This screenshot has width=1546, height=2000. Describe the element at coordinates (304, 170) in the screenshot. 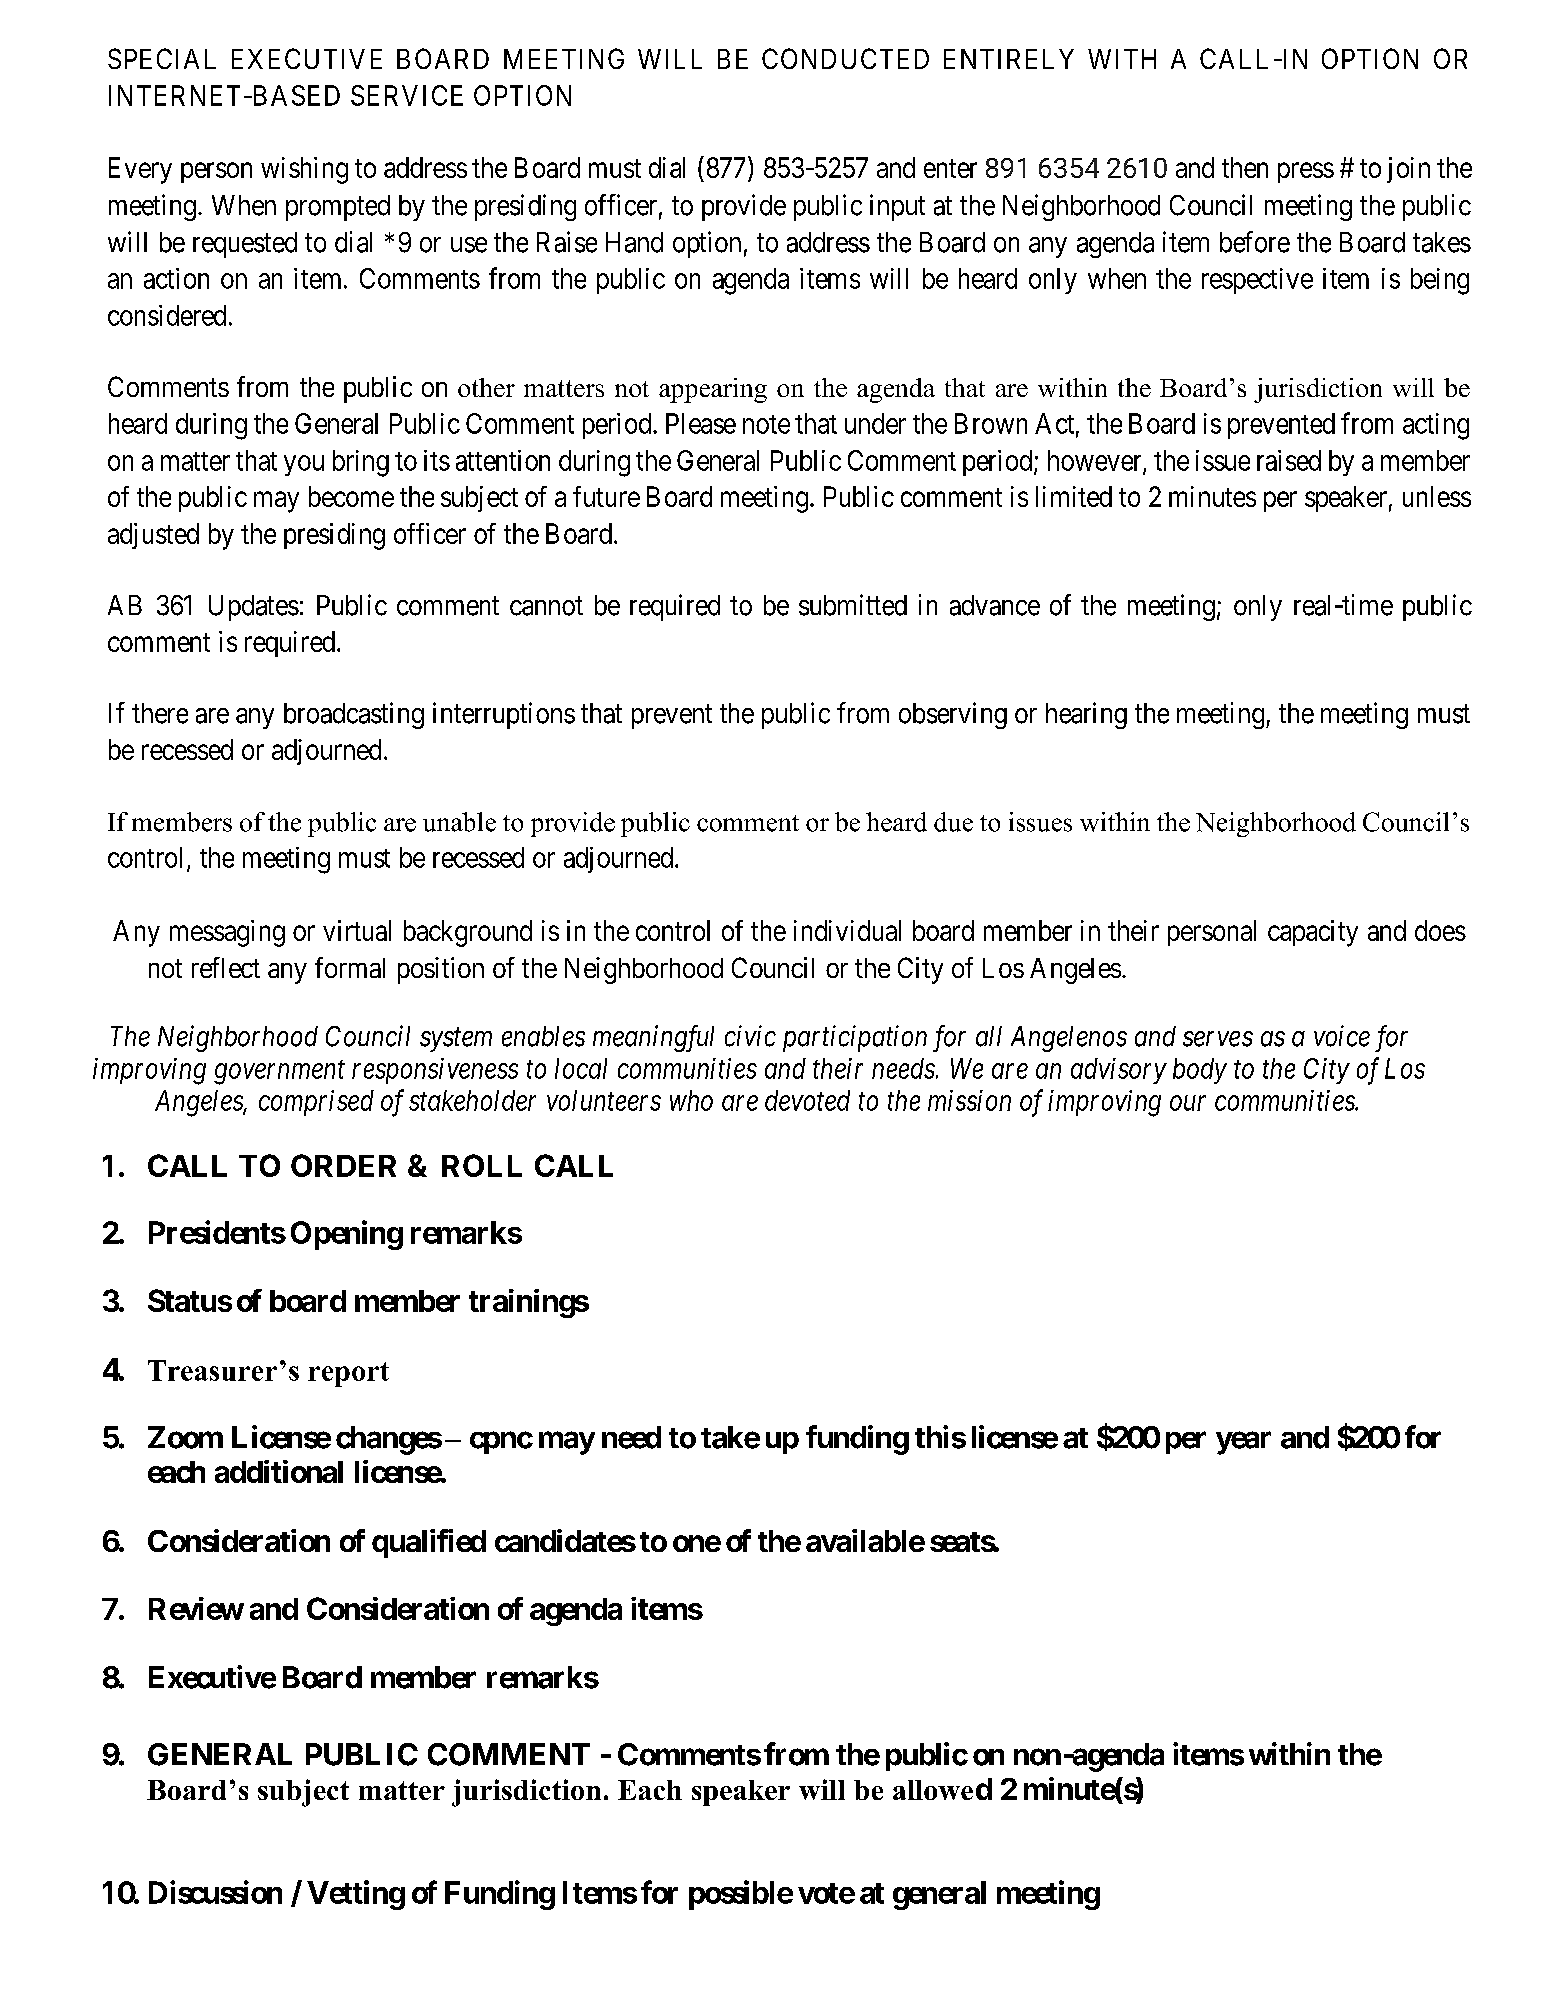

I see `wishing` at that location.
